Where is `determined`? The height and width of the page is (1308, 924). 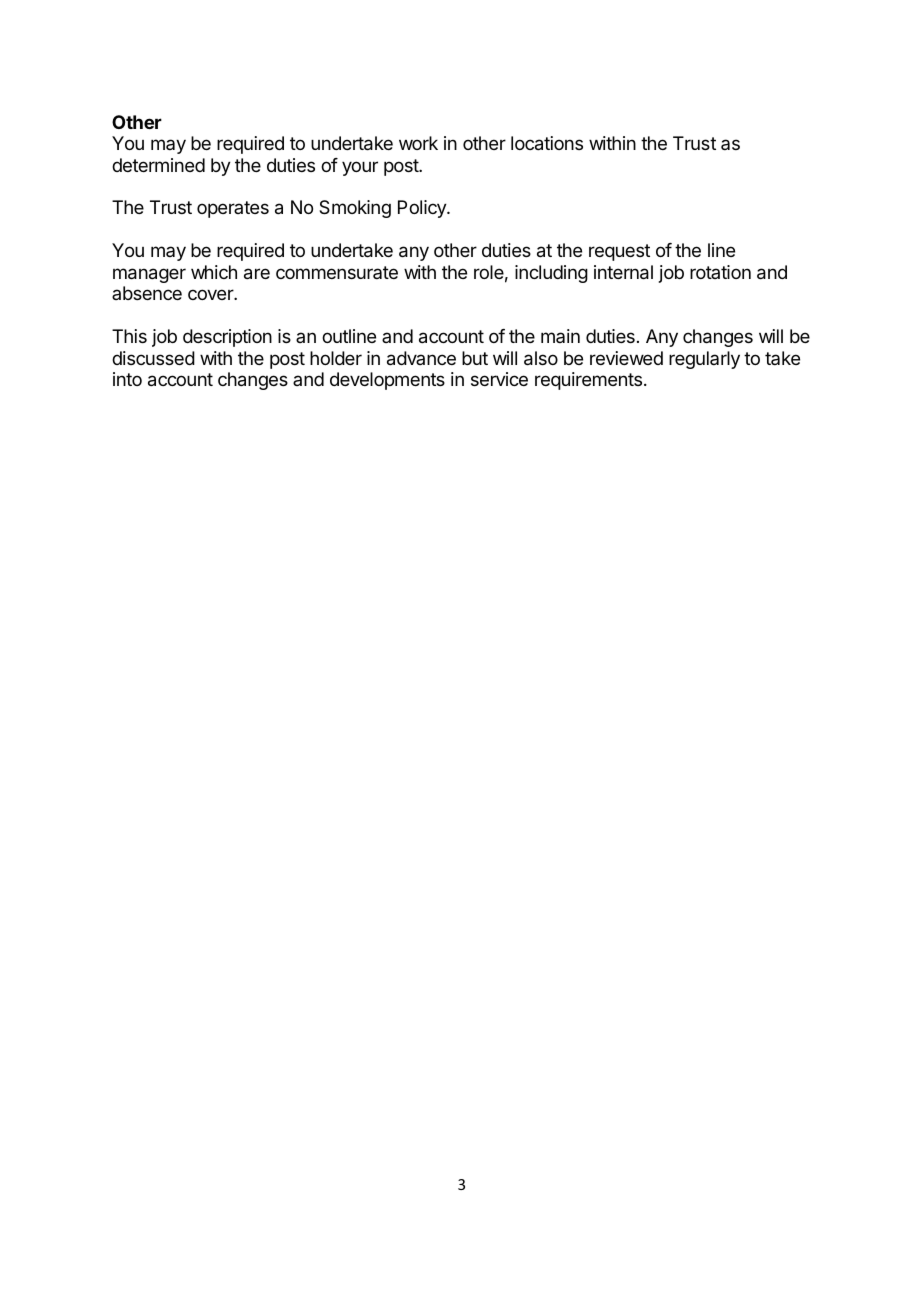 determined is located at coordinates (158, 165).
